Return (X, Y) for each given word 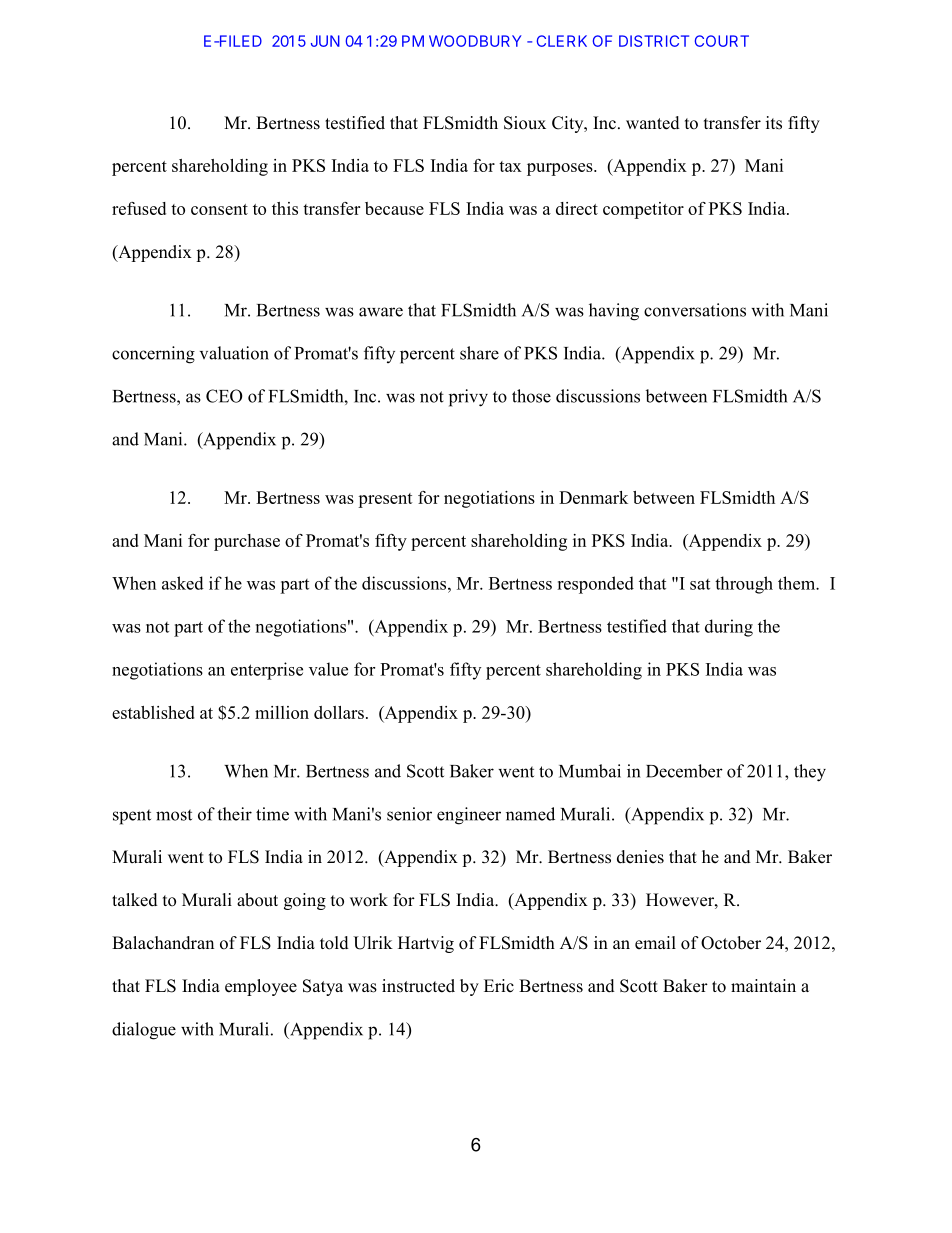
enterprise (267, 671)
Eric (499, 985)
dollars (339, 712)
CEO (224, 396)
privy (468, 398)
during (729, 628)
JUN (325, 41)
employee (261, 987)
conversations (695, 310)
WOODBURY (475, 41)
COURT (722, 41)
